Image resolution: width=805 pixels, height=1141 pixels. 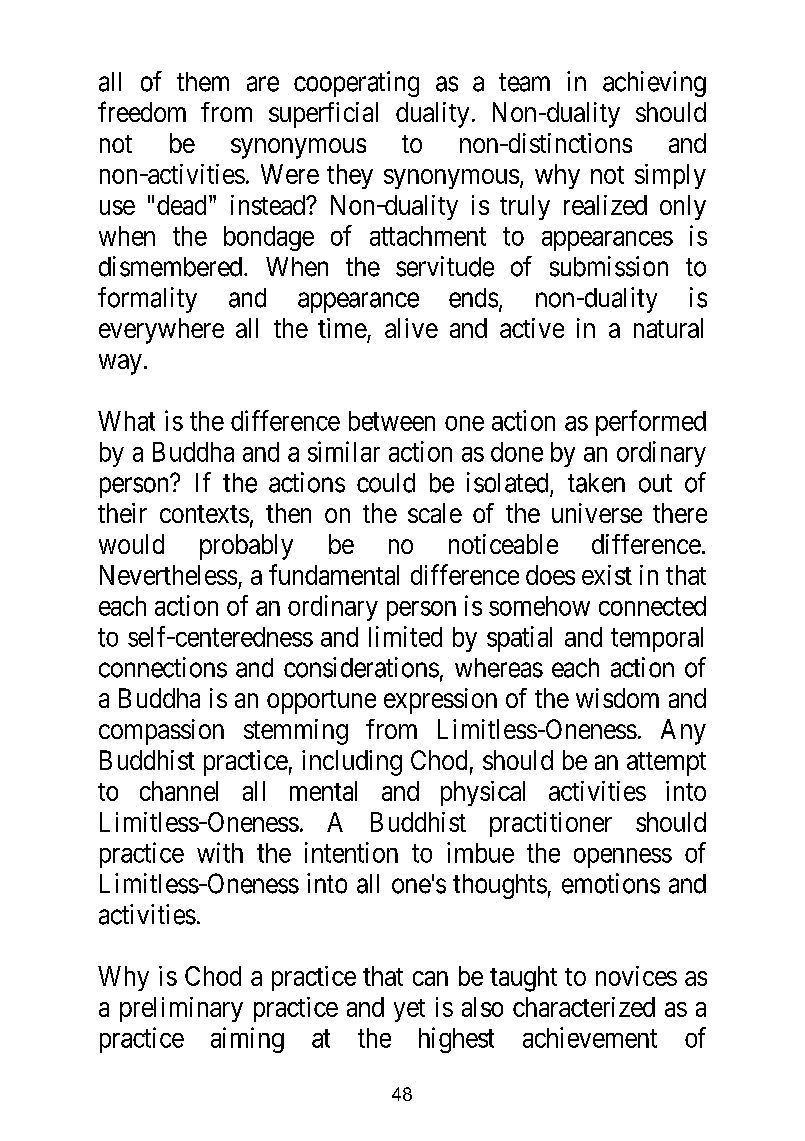 I want to click on openness, so click(x=623, y=858).
